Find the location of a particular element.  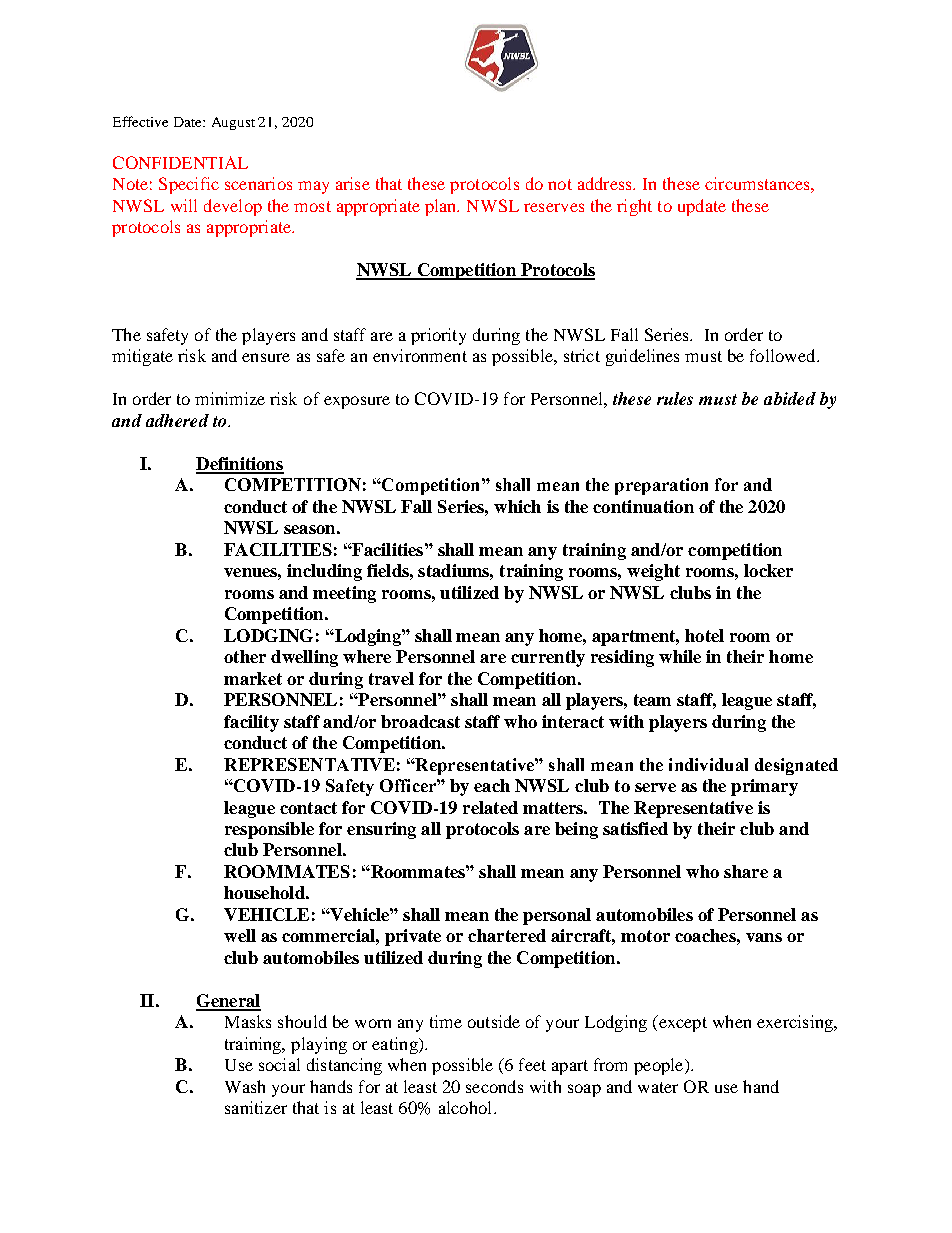

facility is located at coordinates (251, 723).
